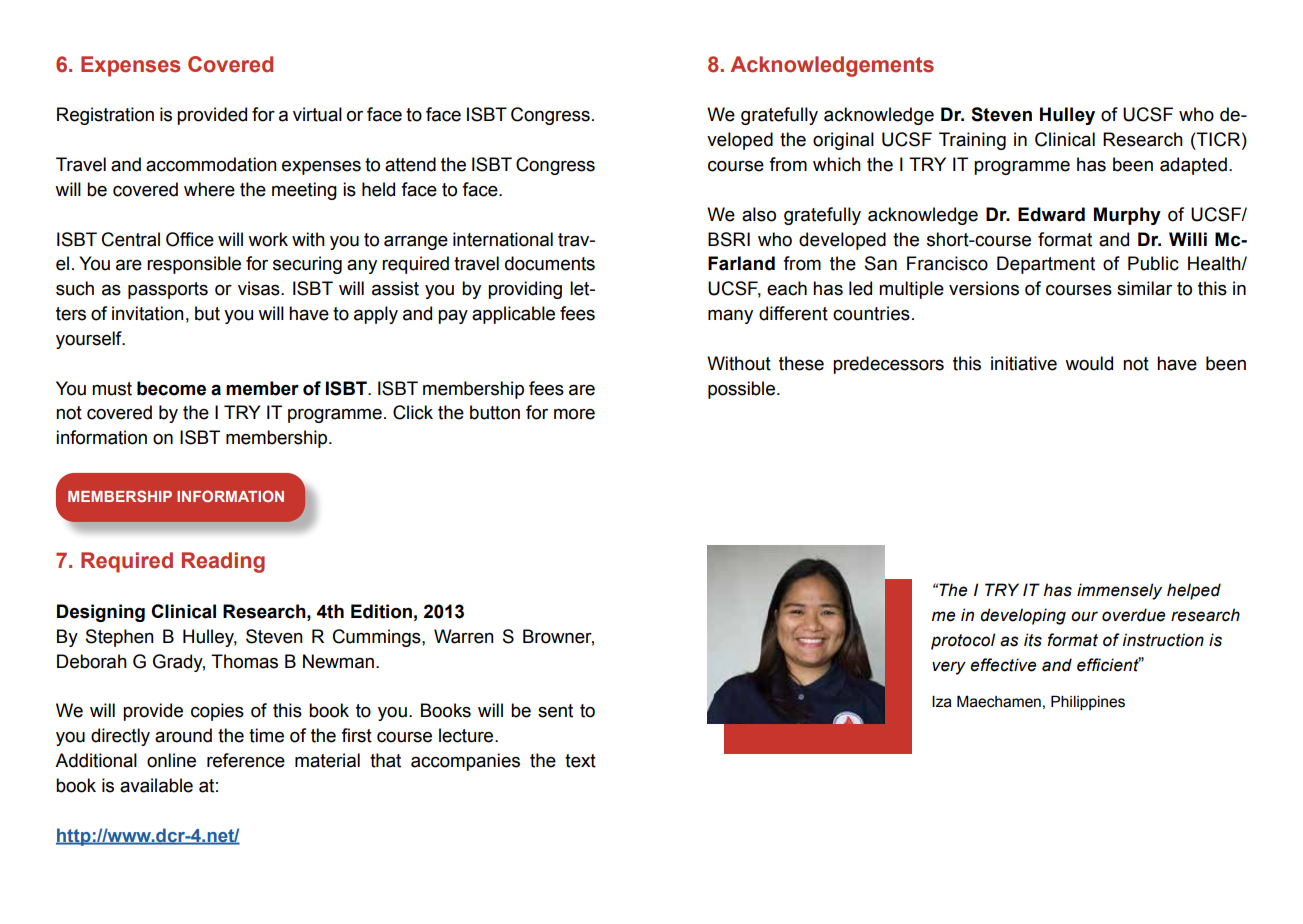 The image size is (1303, 924). What do you see at coordinates (223, 562) in the screenshot?
I see `Reading` at bounding box center [223, 562].
